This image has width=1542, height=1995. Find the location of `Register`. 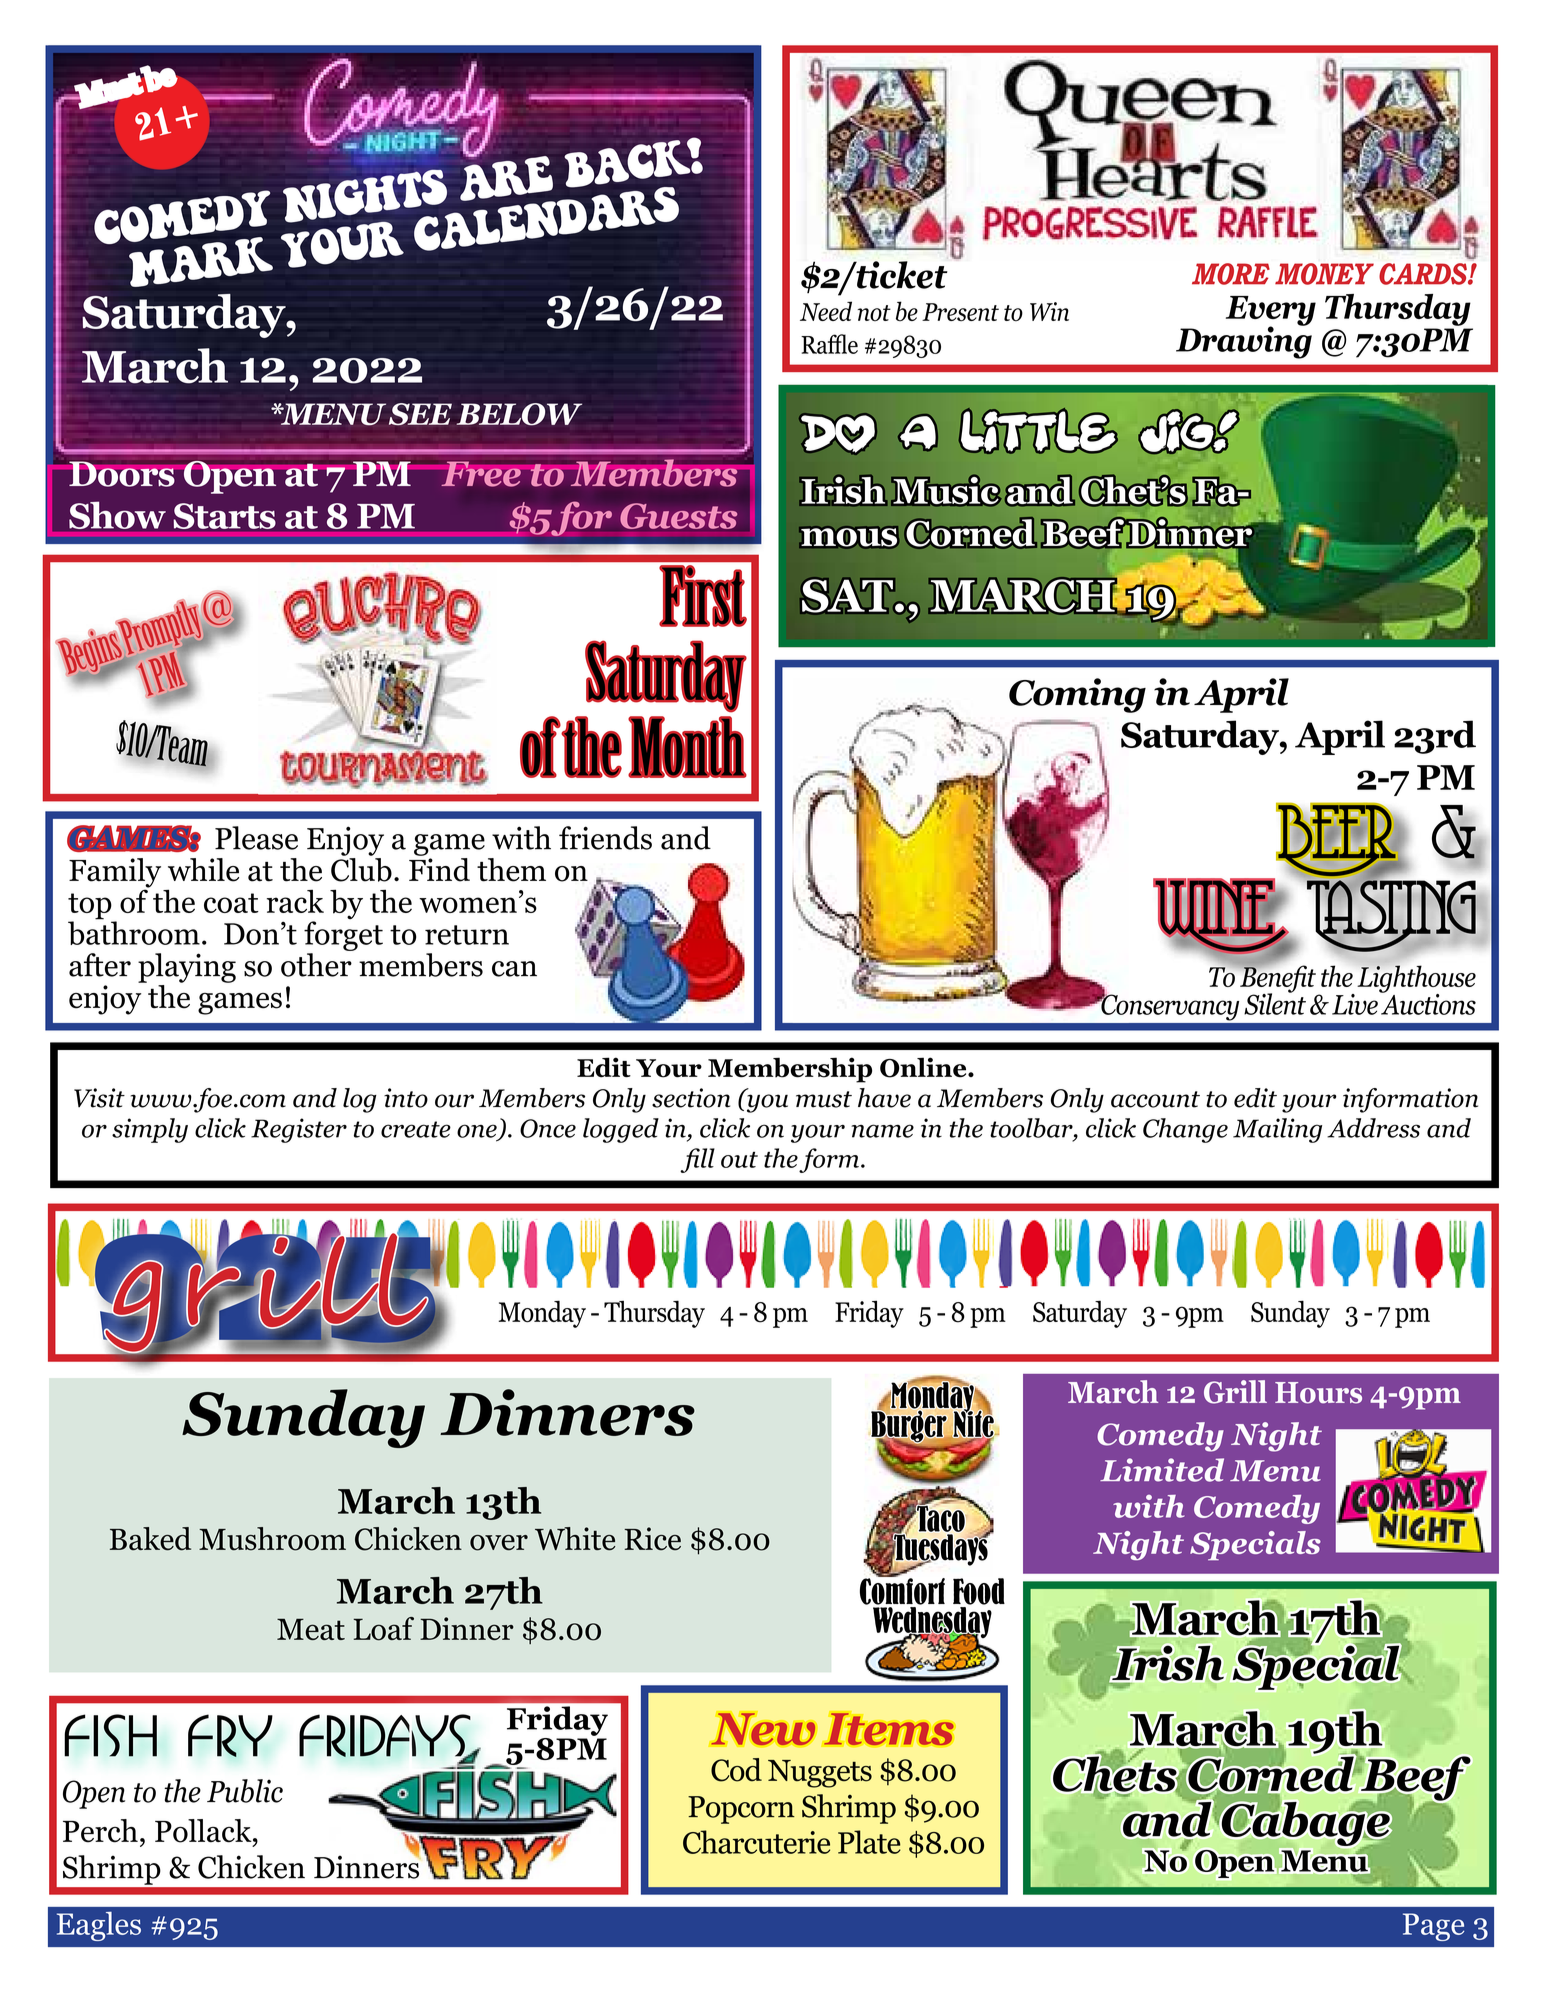

Register is located at coordinates (299, 1130).
